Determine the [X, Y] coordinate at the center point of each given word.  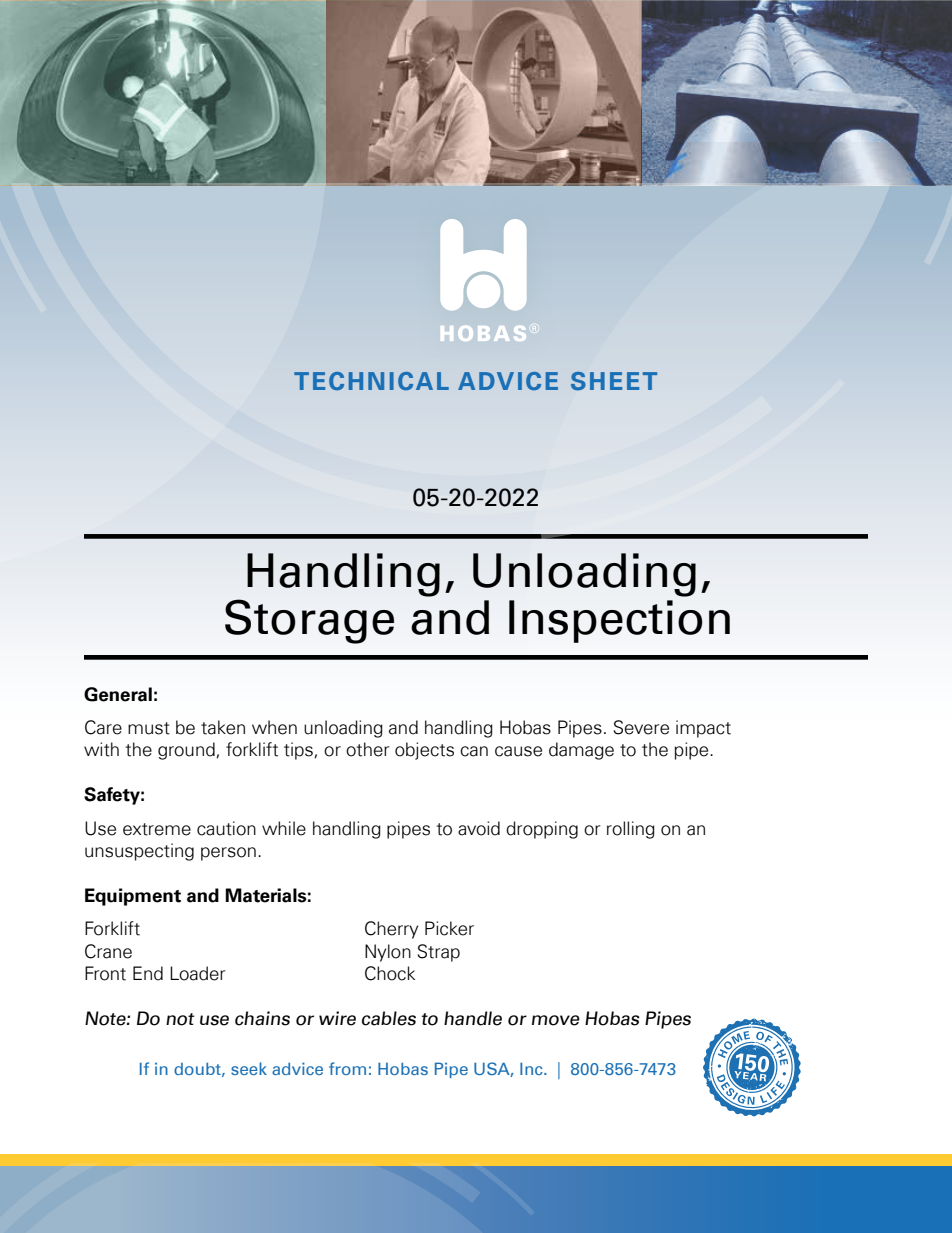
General [118, 694]
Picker [449, 928]
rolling [631, 830]
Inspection [619, 621]
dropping [542, 830]
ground [186, 751]
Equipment [133, 897]
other [367, 749]
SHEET [614, 381]
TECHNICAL [371, 381]
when [274, 727]
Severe [641, 727]
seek [249, 1068]
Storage [309, 621]
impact [703, 729]
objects [424, 751]
